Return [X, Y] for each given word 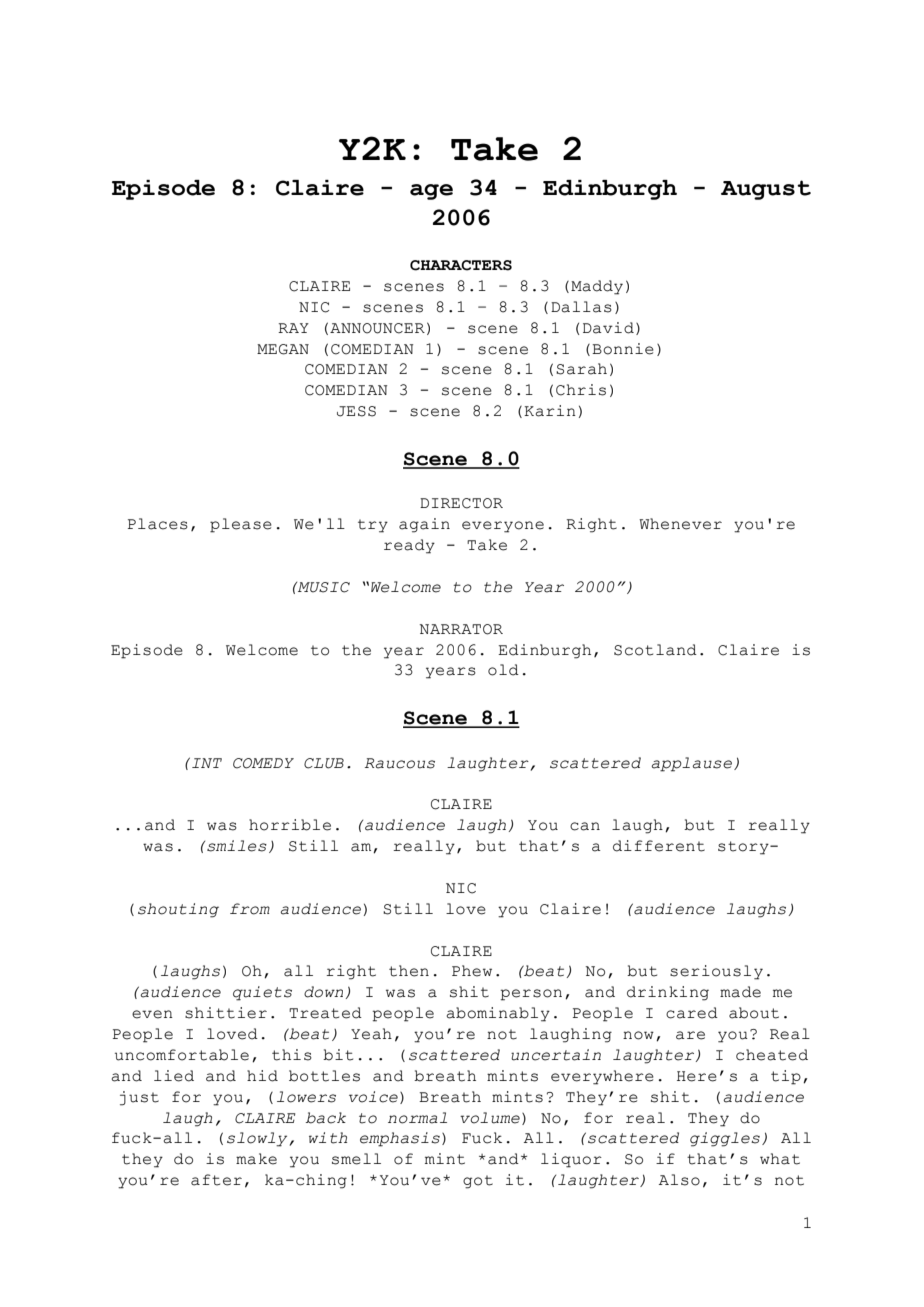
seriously [716, 972]
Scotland [655, 650]
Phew [472, 971]
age [431, 192]
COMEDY [263, 763]
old [503, 670]
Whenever [680, 524]
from [250, 909]
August [766, 190]
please [241, 525]
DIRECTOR [461, 503]
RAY [293, 328]
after [216, 1180]
